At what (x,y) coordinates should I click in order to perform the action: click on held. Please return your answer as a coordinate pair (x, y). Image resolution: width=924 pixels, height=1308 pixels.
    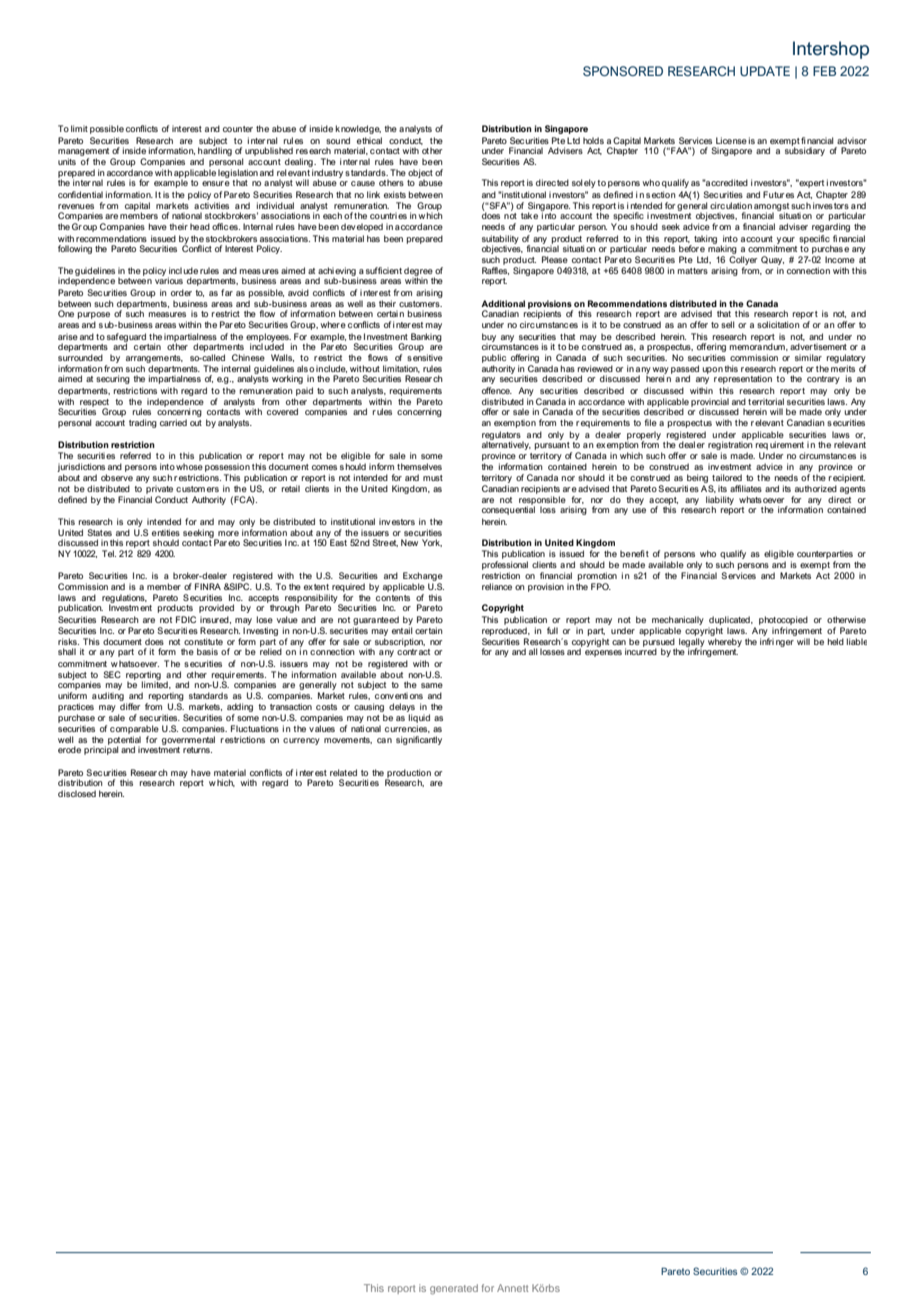
    Looking at the image, I should click on (836, 641).
